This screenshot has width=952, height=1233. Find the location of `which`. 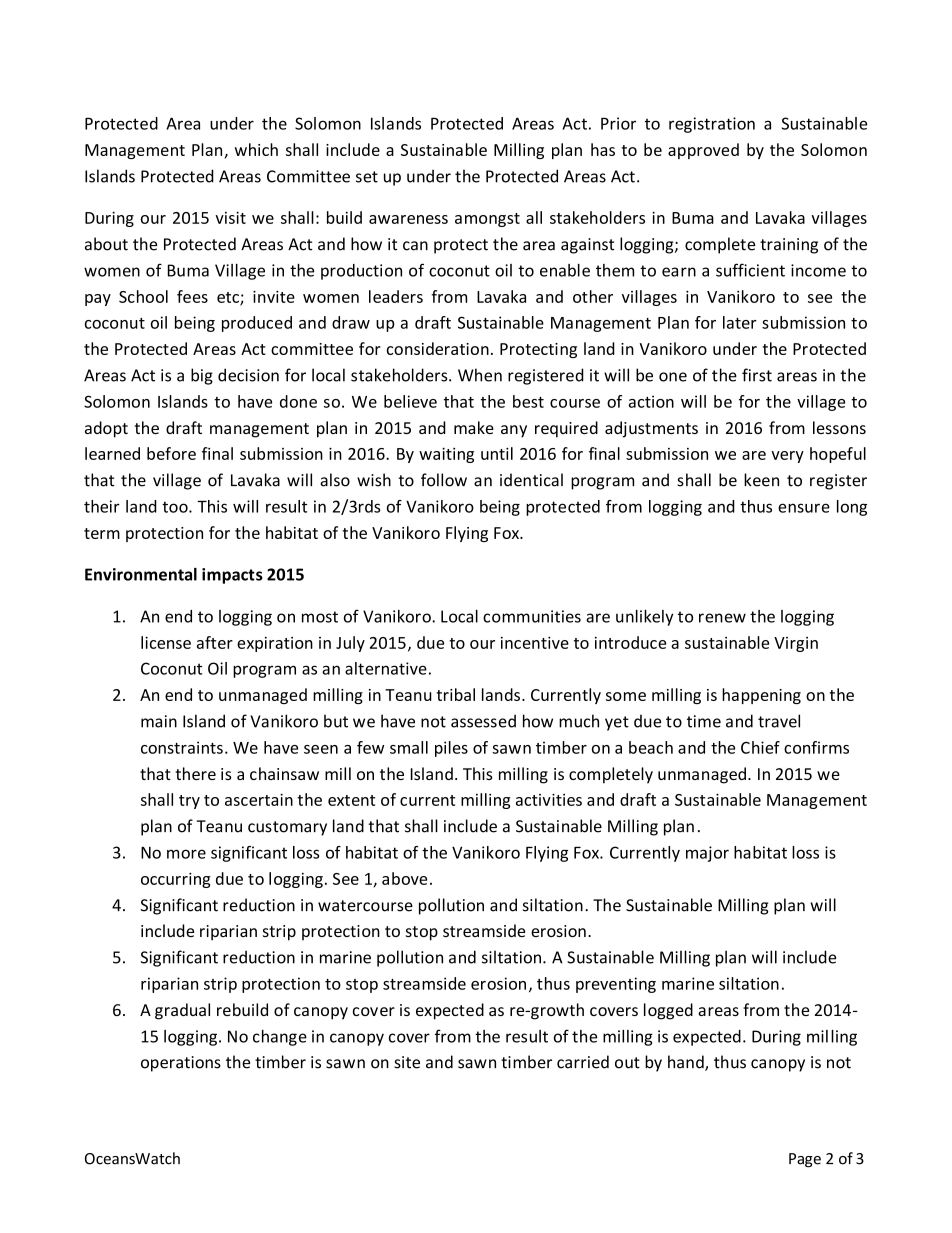

which is located at coordinates (256, 149).
